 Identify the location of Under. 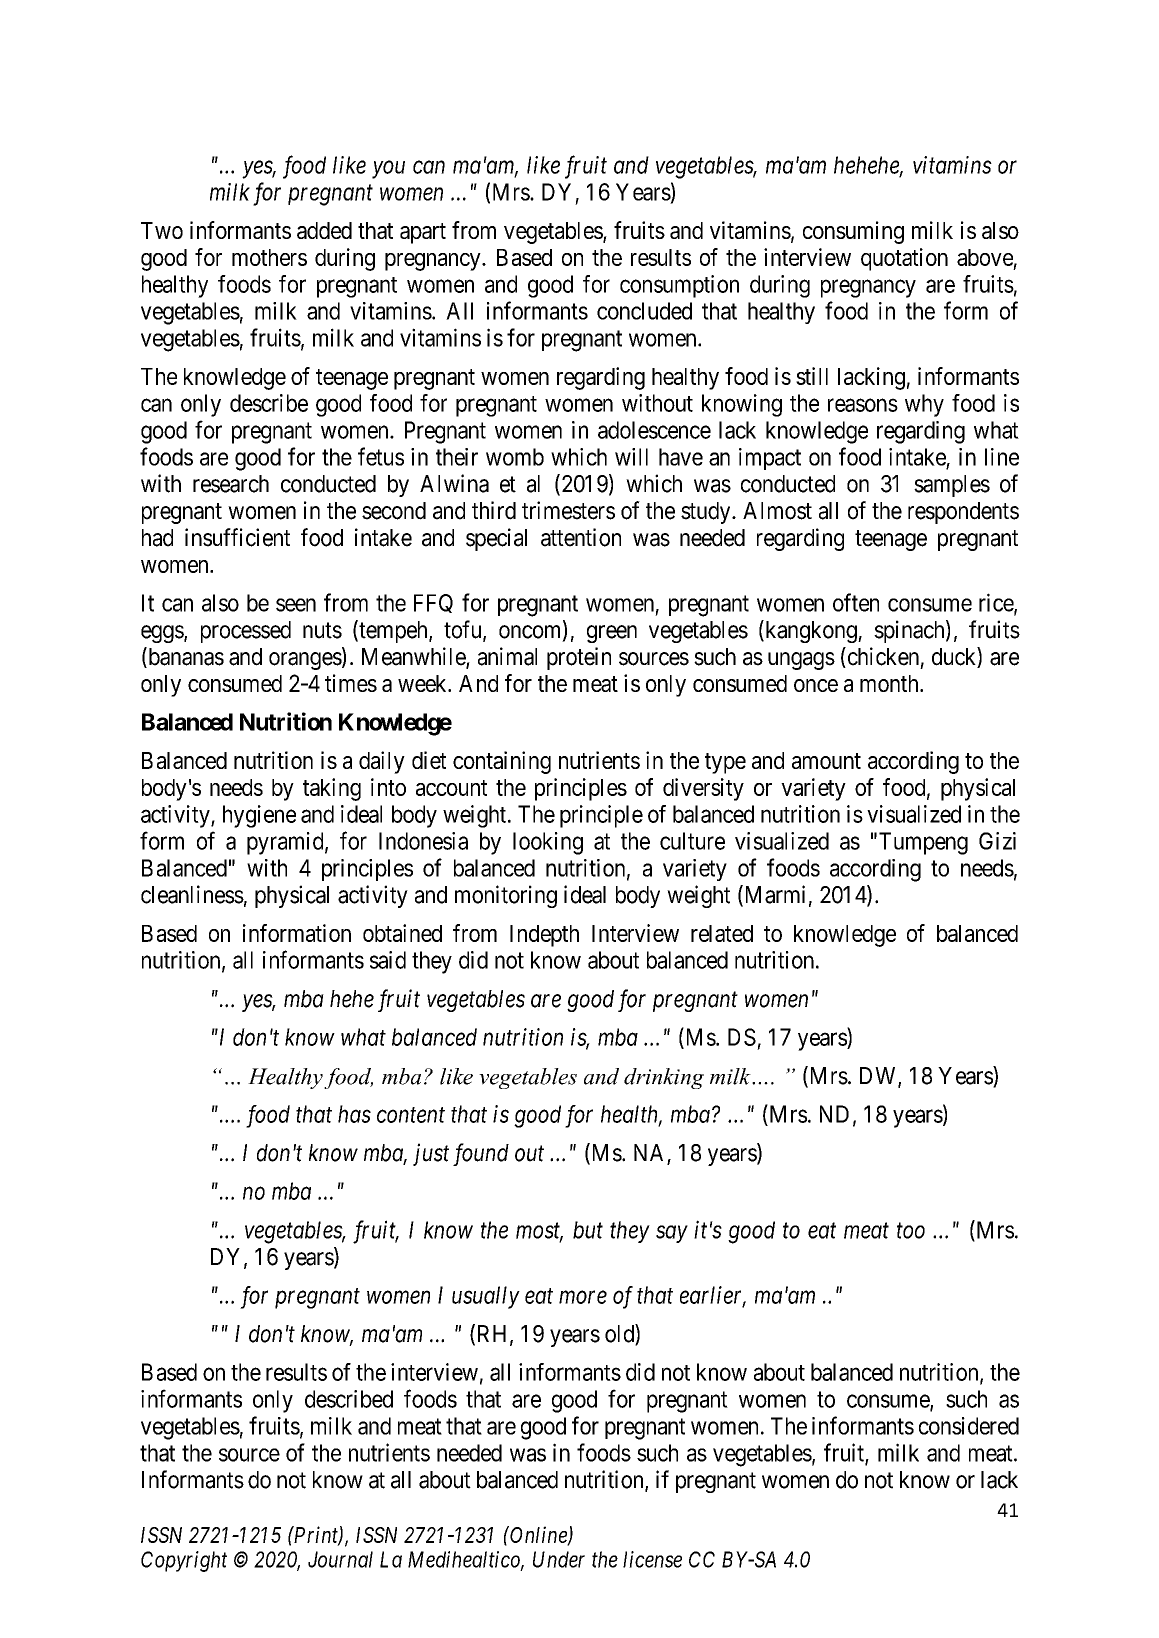
(559, 1559).
